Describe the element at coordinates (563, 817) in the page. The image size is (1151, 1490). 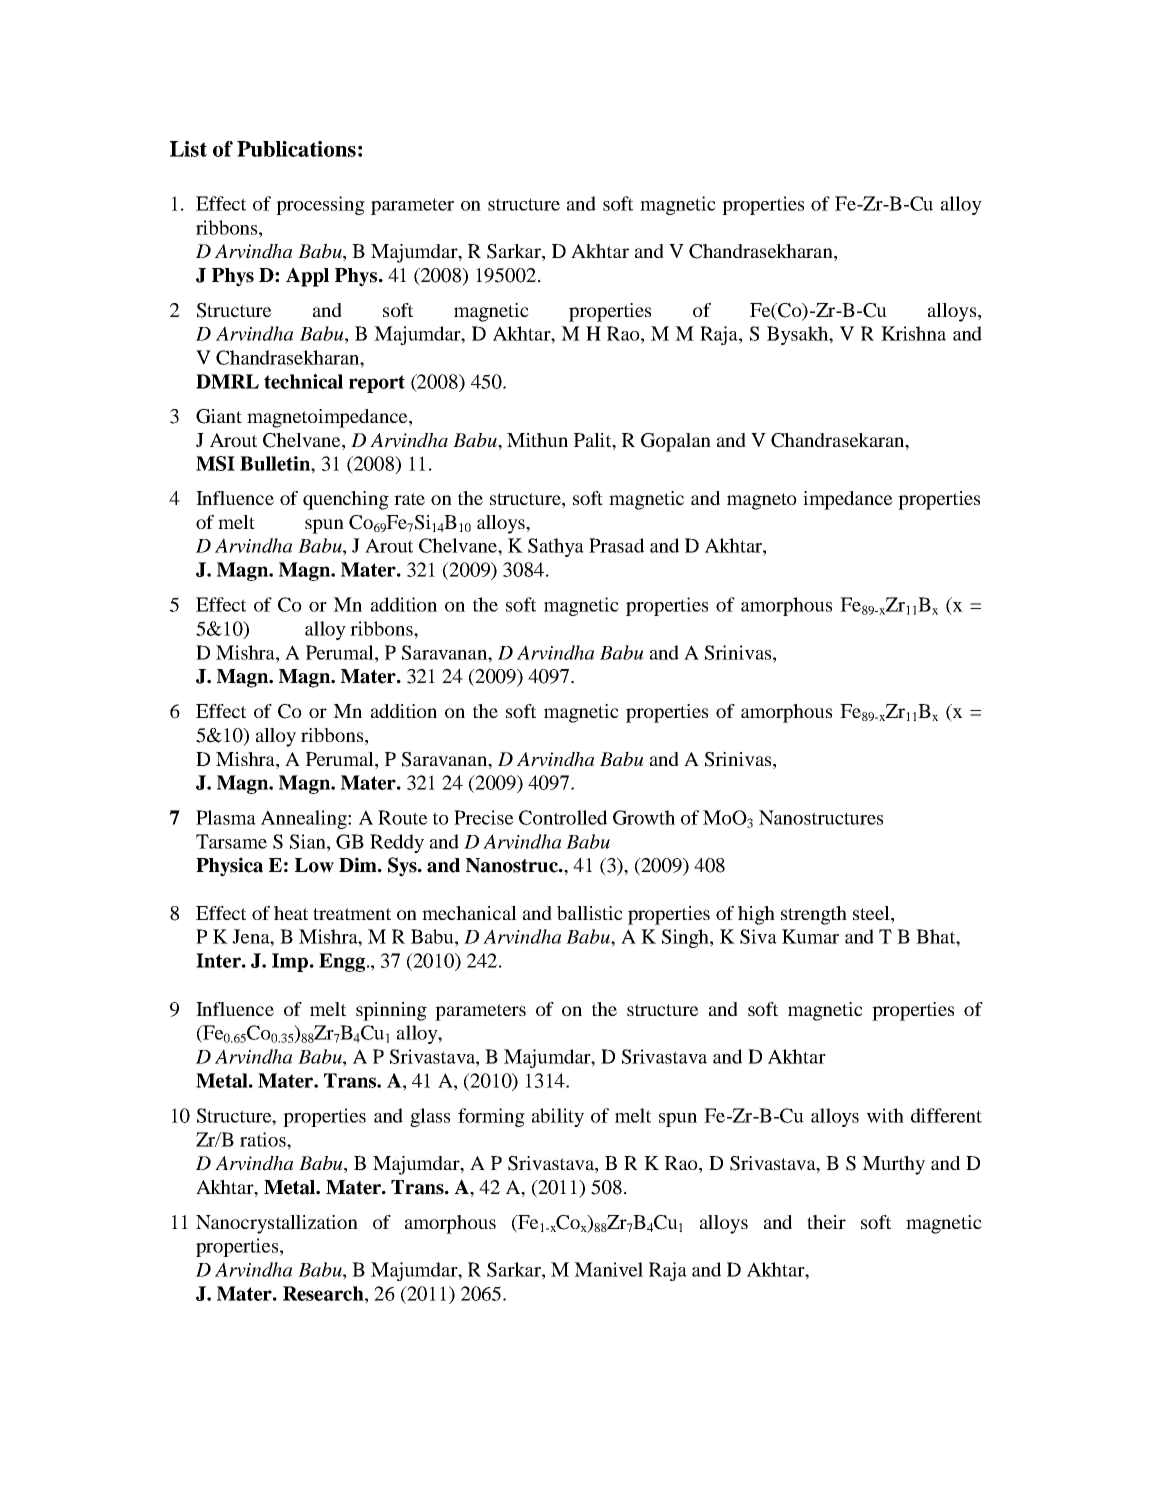
I see `Controlled` at that location.
